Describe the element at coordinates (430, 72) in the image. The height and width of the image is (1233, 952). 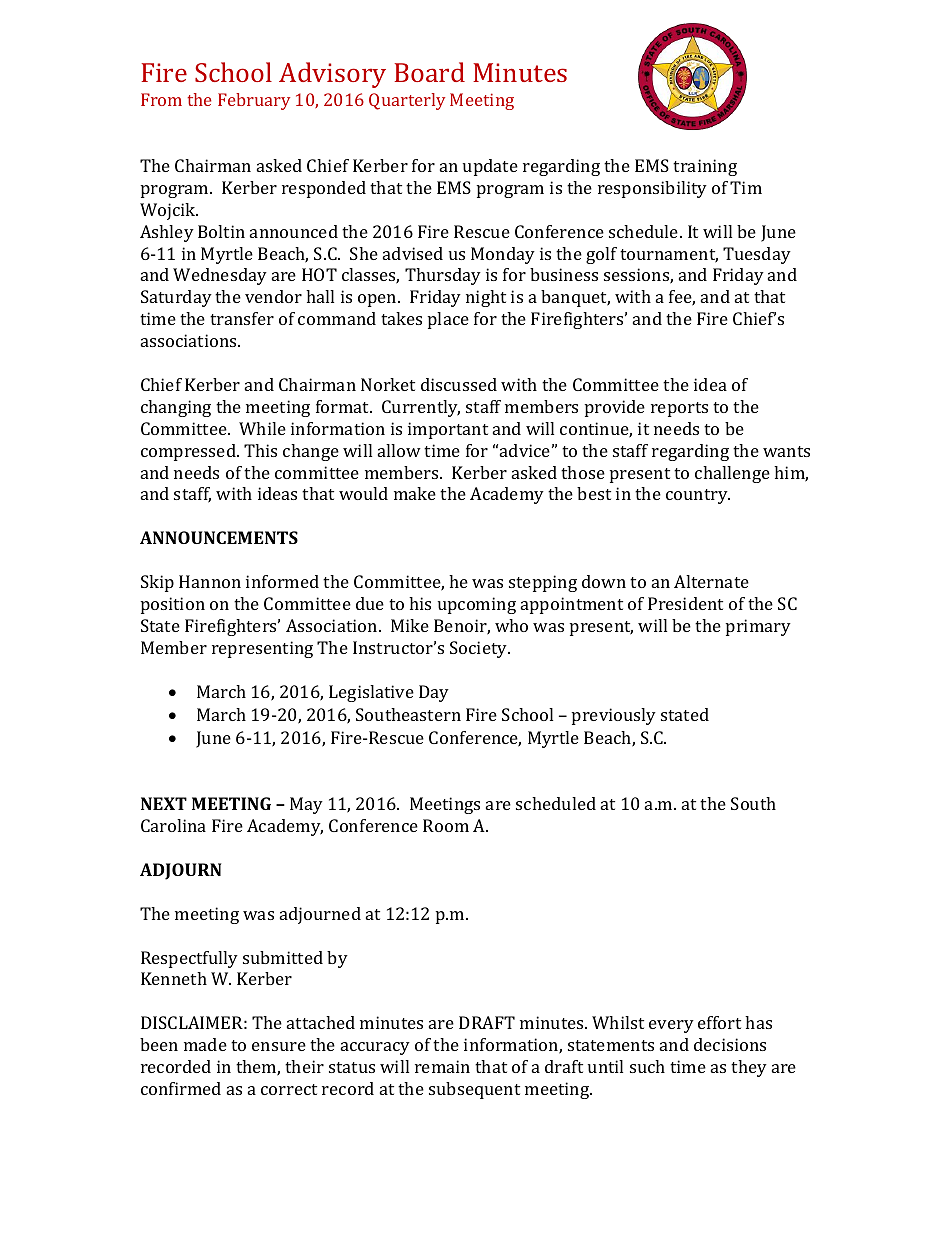
I see `Board` at that location.
